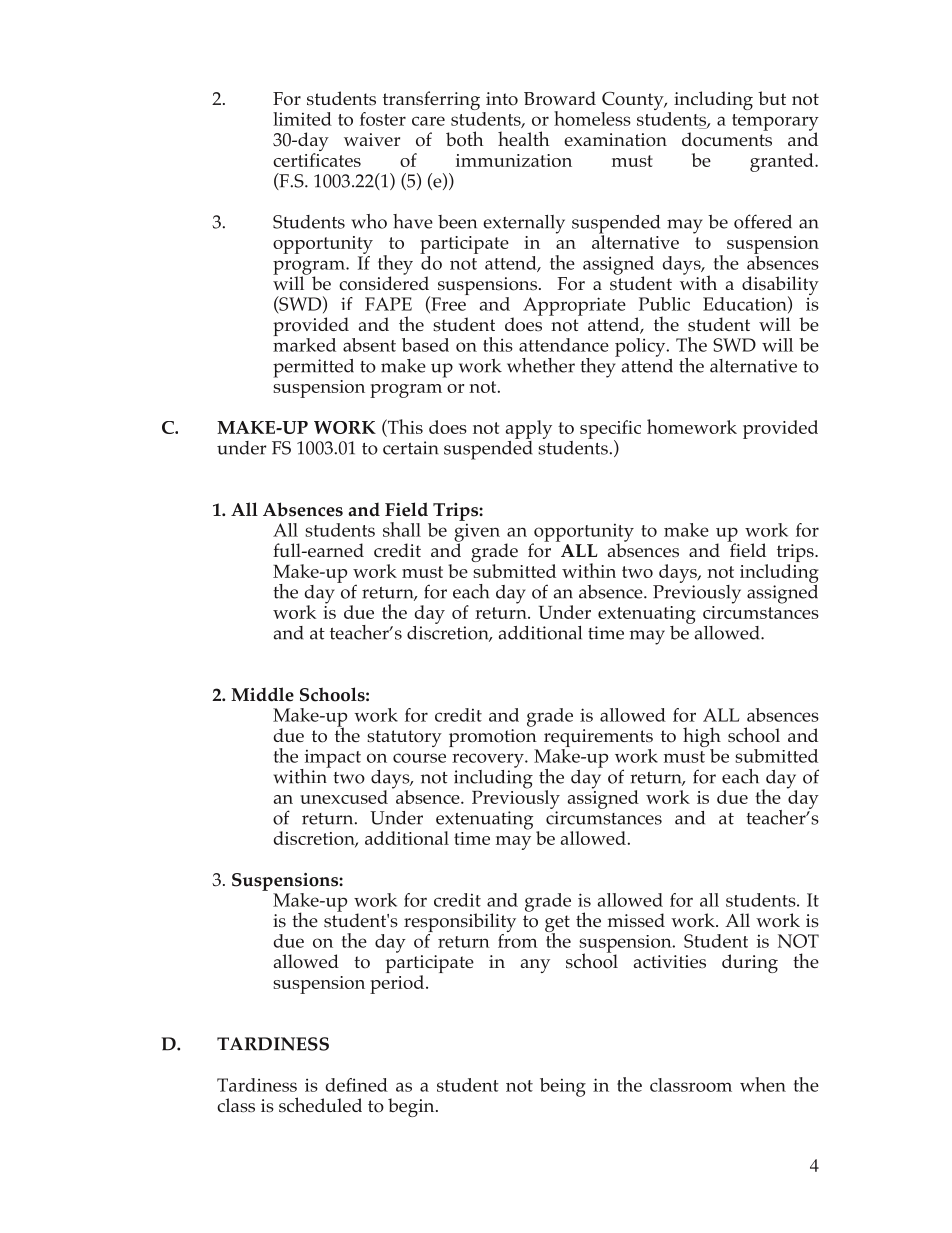  I want to click on specific, so click(610, 430).
